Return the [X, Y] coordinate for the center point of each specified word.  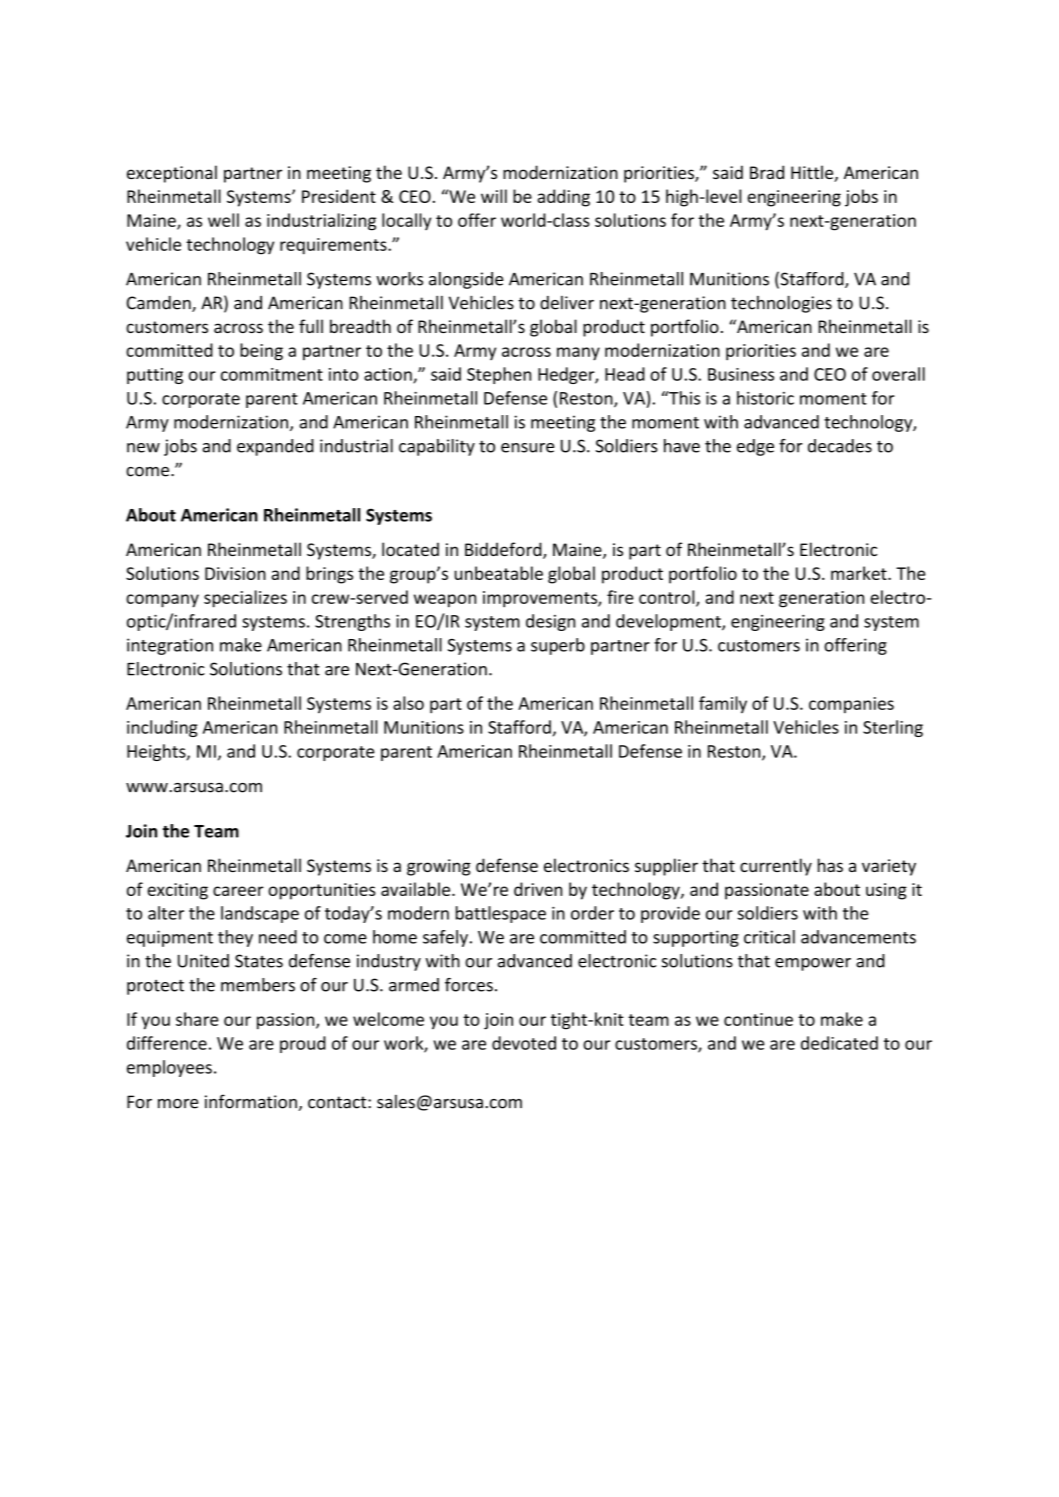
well [223, 220]
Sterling [893, 728]
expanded [275, 447]
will [494, 196]
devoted [524, 1043]
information [251, 1101]
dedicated [839, 1043]
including [162, 728]
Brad [767, 172]
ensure [527, 448]
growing [439, 867]
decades [840, 446]
